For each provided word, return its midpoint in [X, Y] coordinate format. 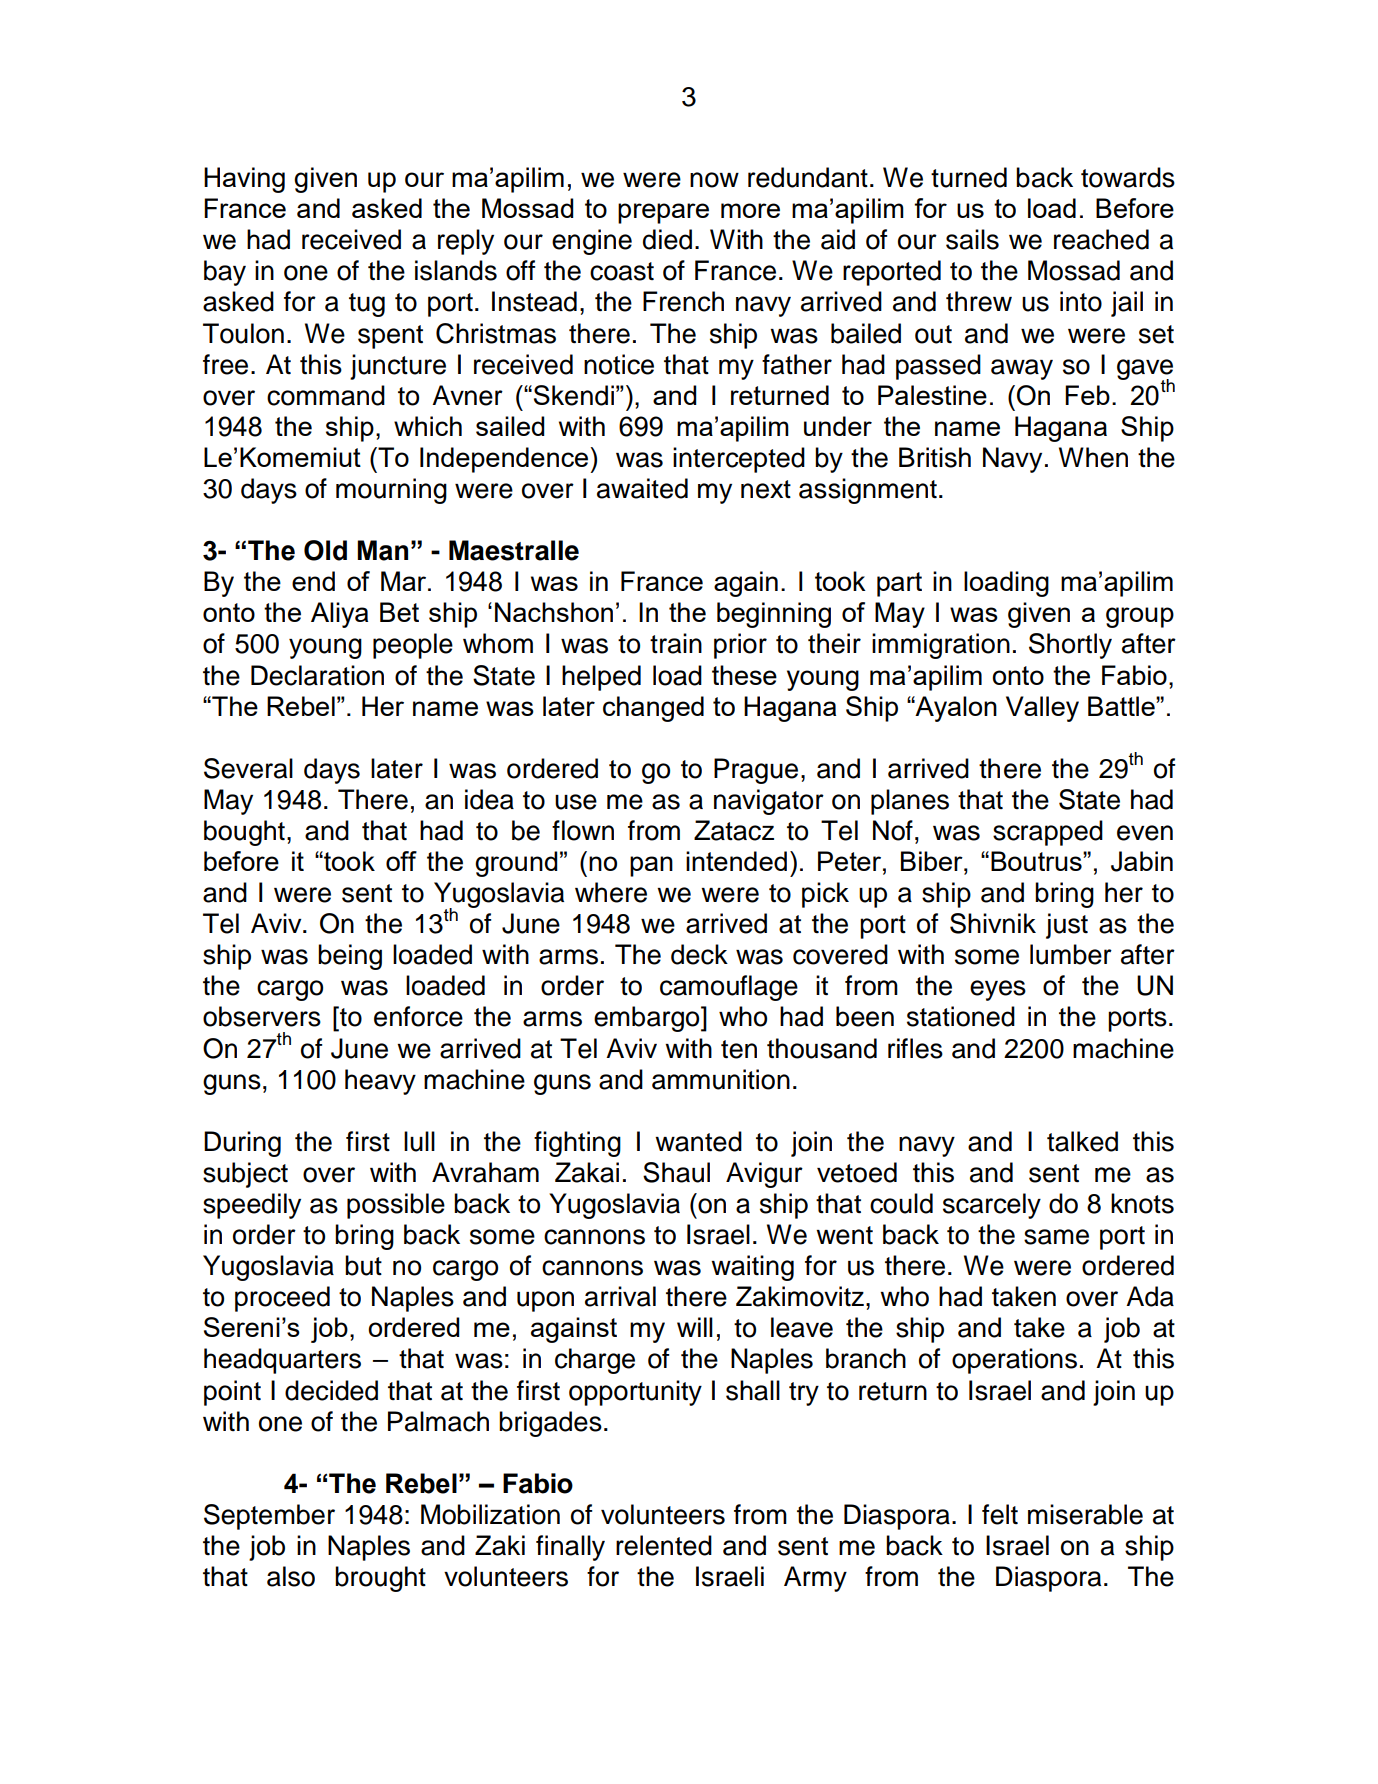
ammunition [721, 1079]
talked [1082, 1141]
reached [1101, 239]
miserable [1085, 1514]
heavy [380, 1082]
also [291, 1576]
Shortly [1070, 646]
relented [664, 1545]
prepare [663, 213]
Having [244, 180]
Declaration [317, 675]
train [676, 643]
